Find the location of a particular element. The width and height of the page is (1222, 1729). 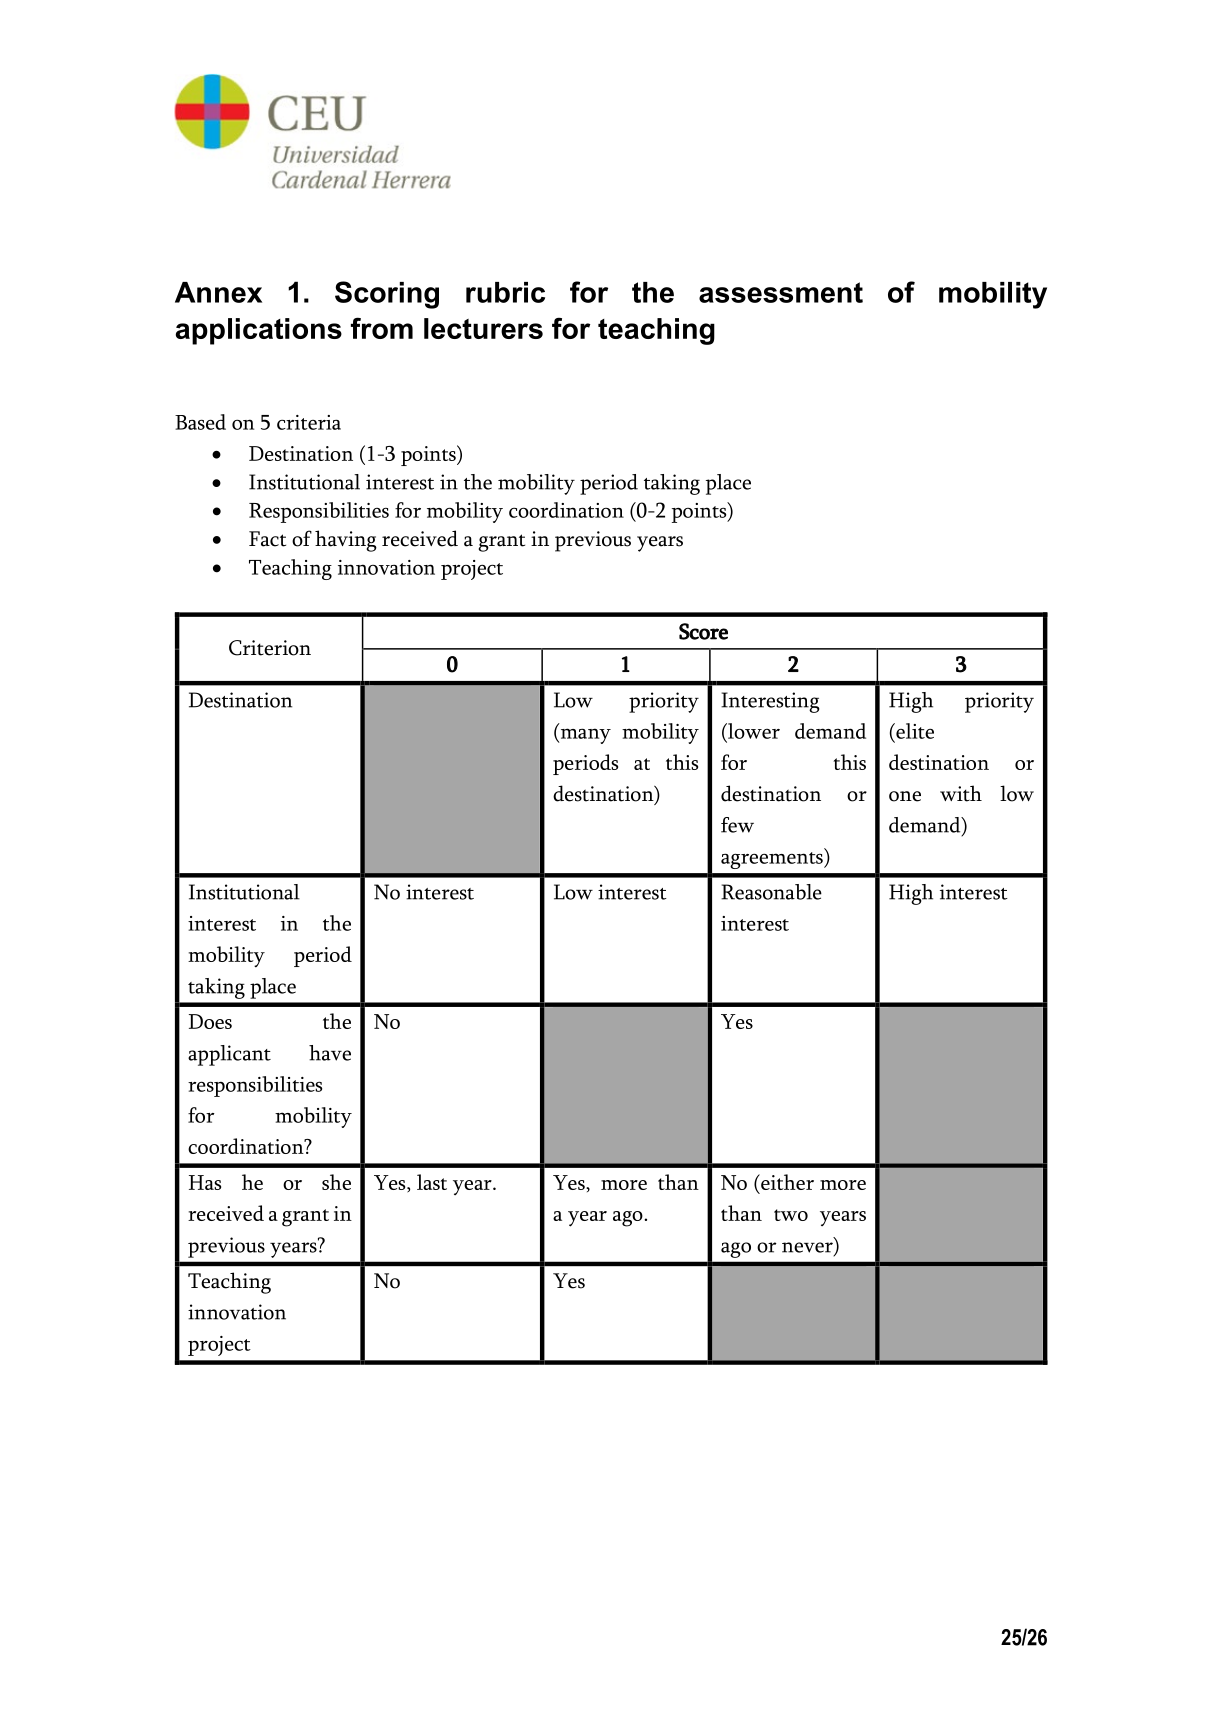

rubric is located at coordinates (505, 292).
